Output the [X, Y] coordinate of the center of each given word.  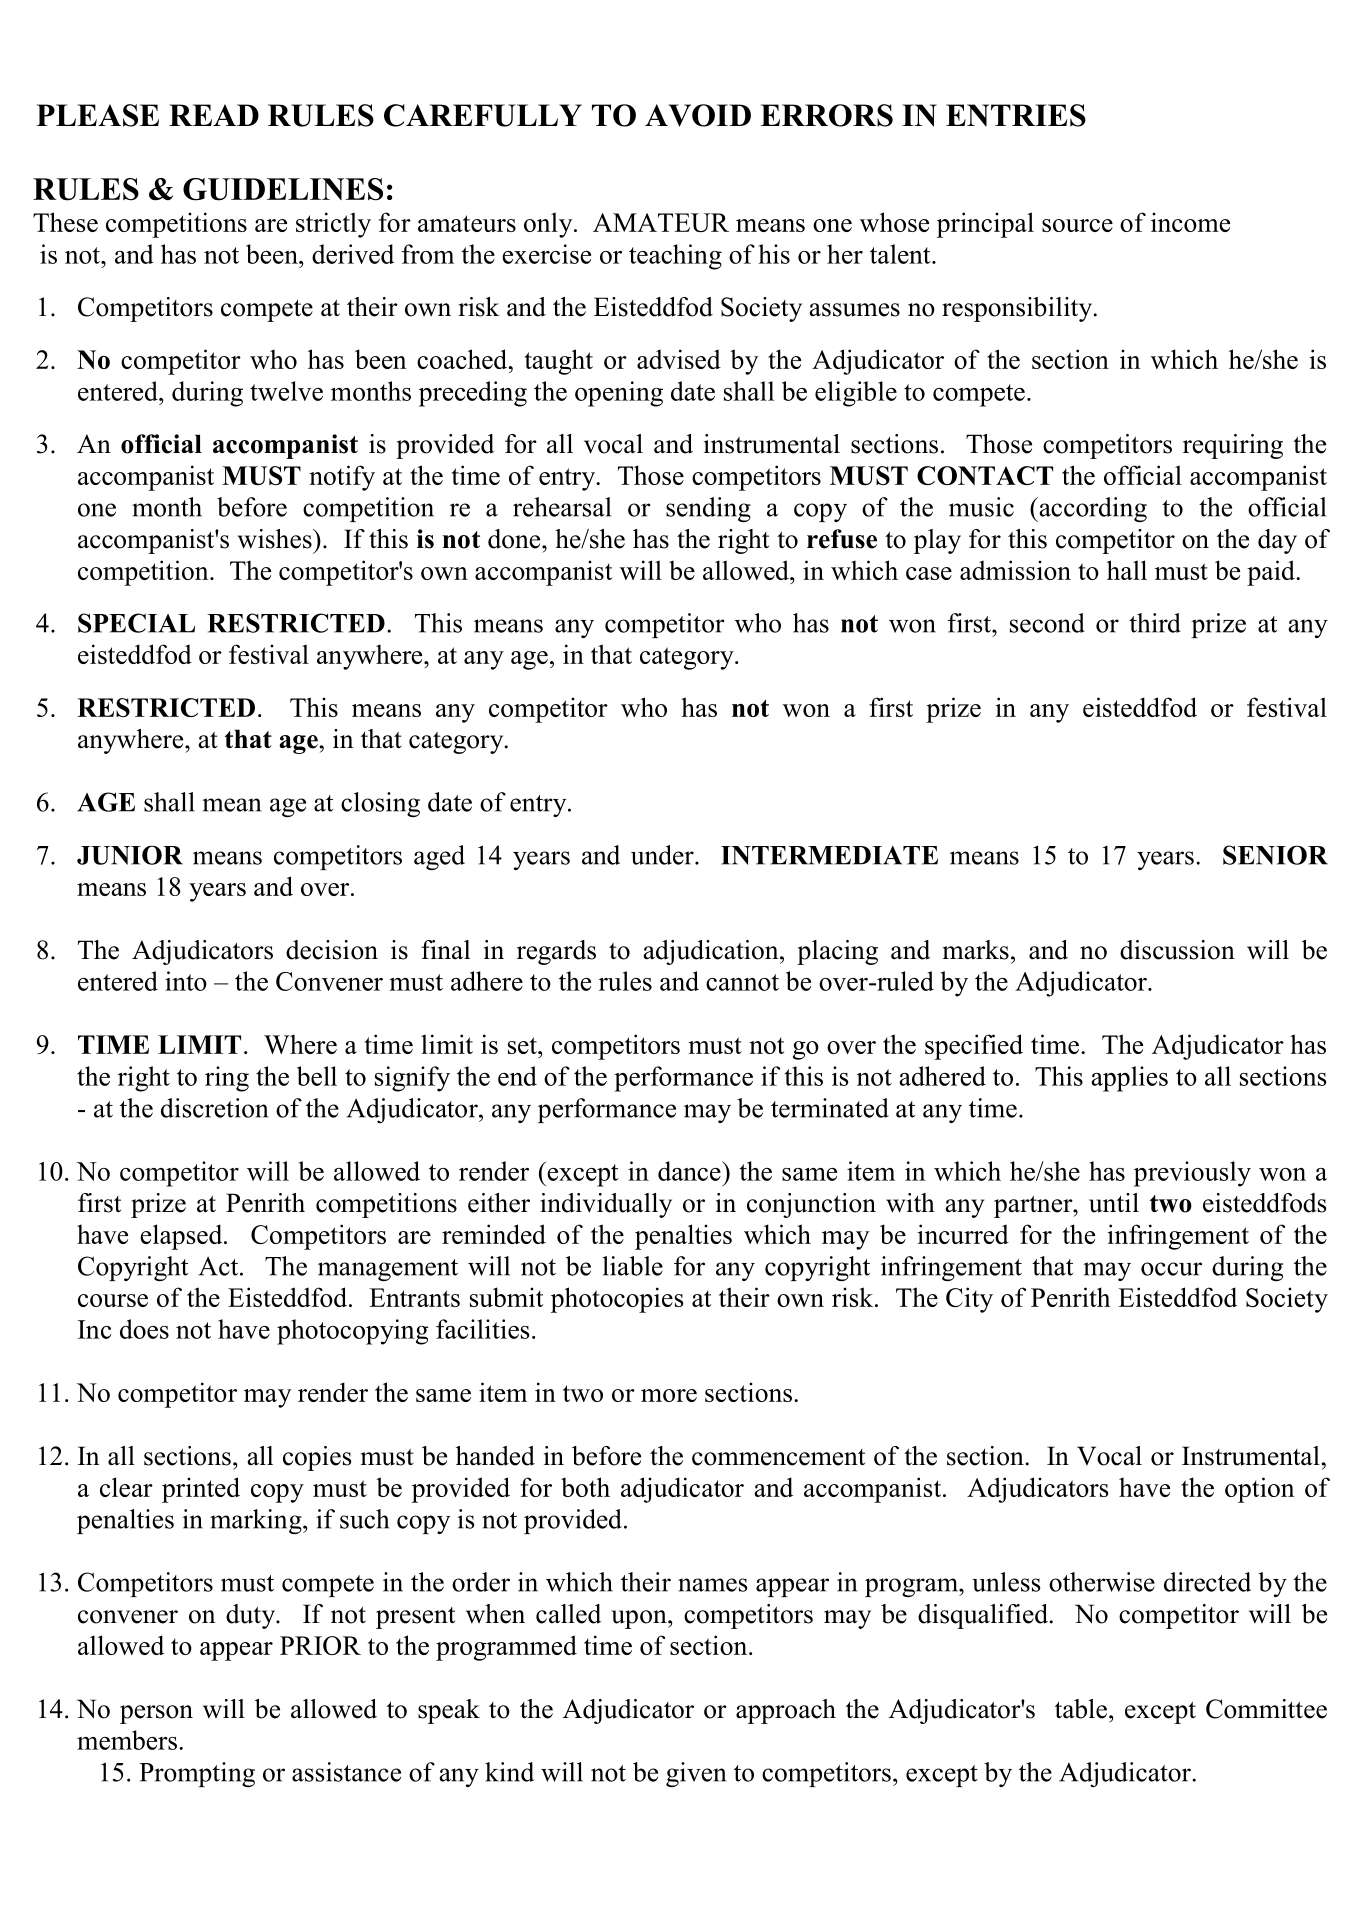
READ [214, 115]
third [1155, 623]
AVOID [698, 115]
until [1114, 1203]
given [696, 1774]
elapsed [182, 1237]
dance [690, 1171]
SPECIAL [136, 623]
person [156, 1714]
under [663, 855]
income [1190, 222]
